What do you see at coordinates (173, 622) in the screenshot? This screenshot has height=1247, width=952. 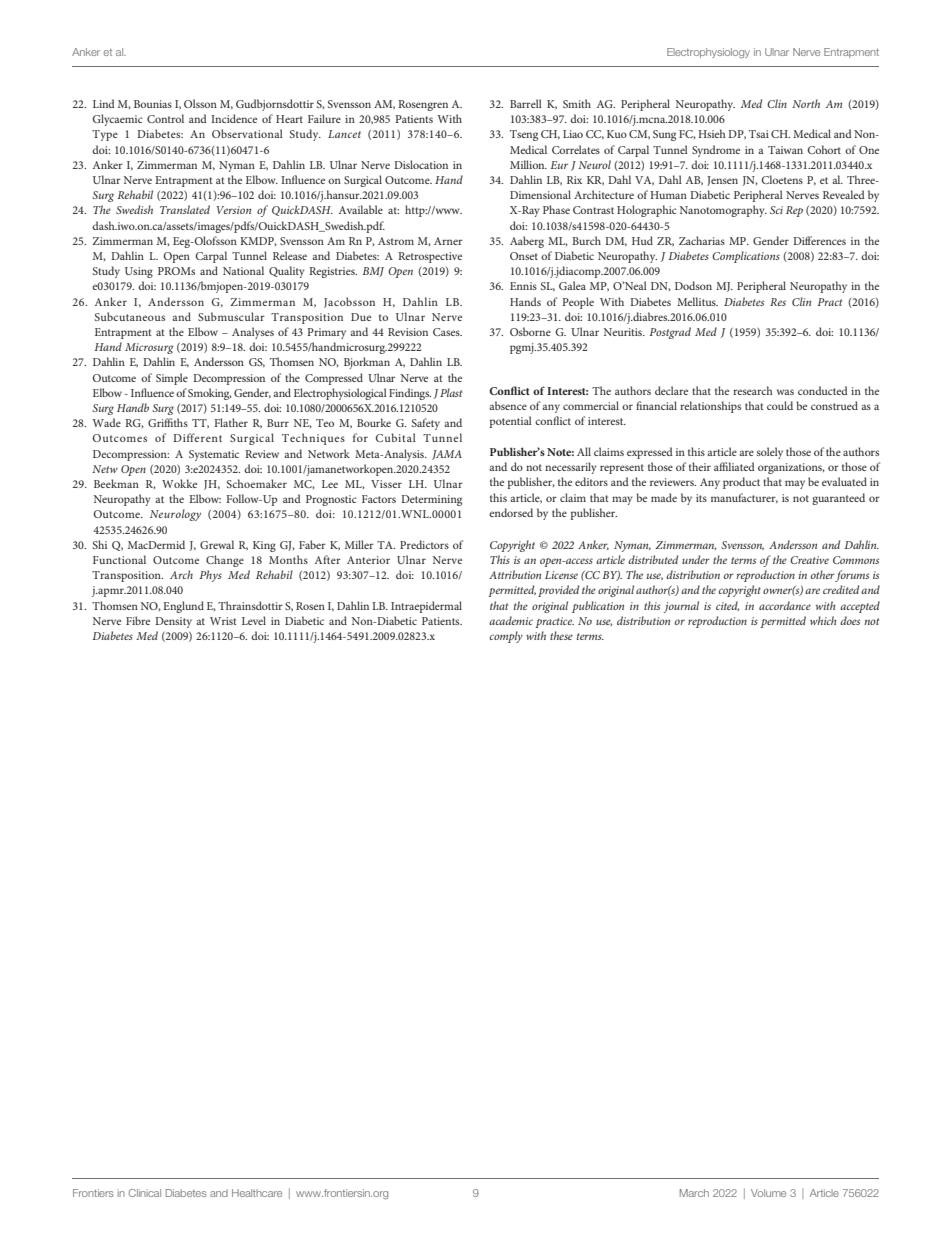 I see `Density` at bounding box center [173, 622].
